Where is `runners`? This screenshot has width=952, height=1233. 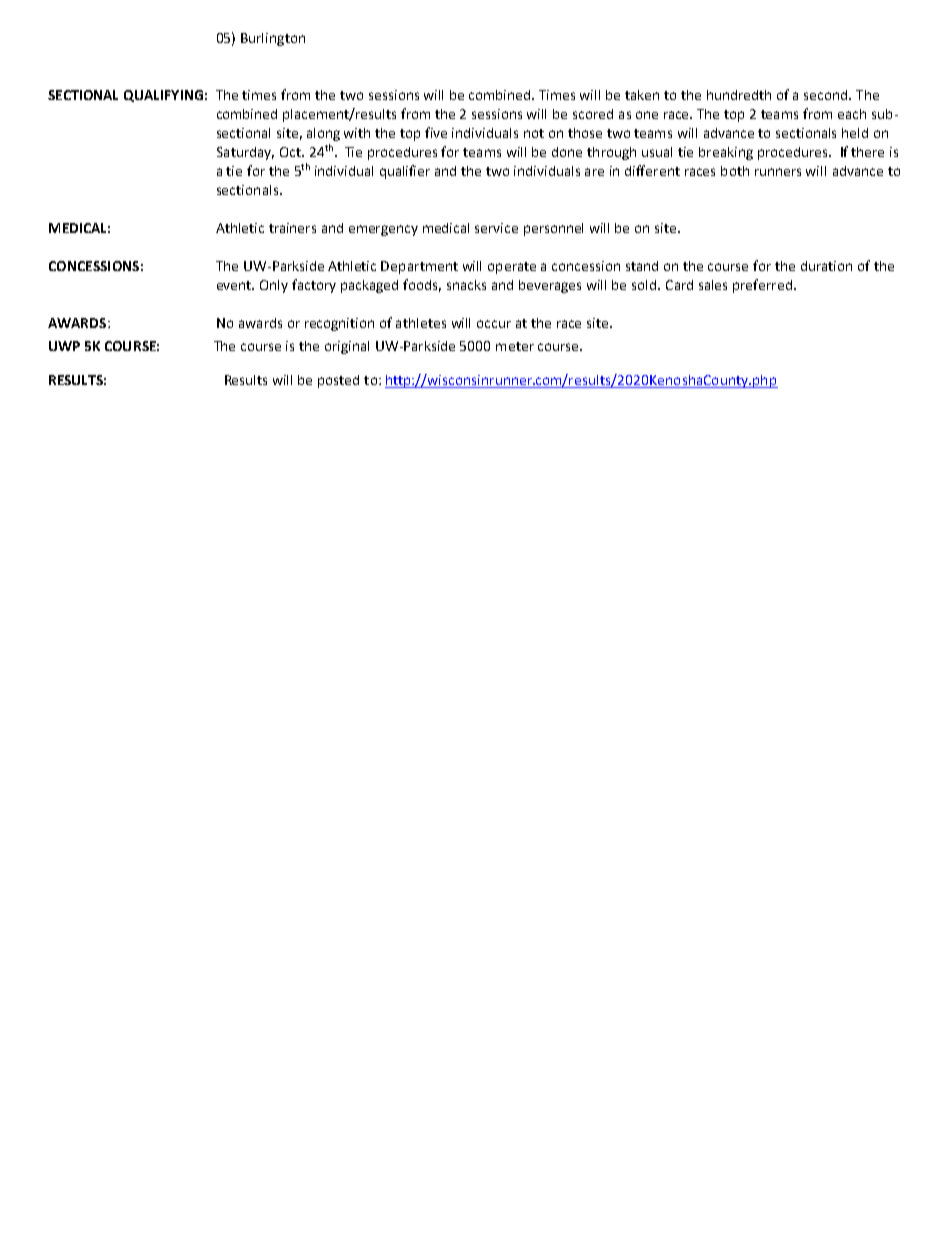
runners is located at coordinates (778, 172).
